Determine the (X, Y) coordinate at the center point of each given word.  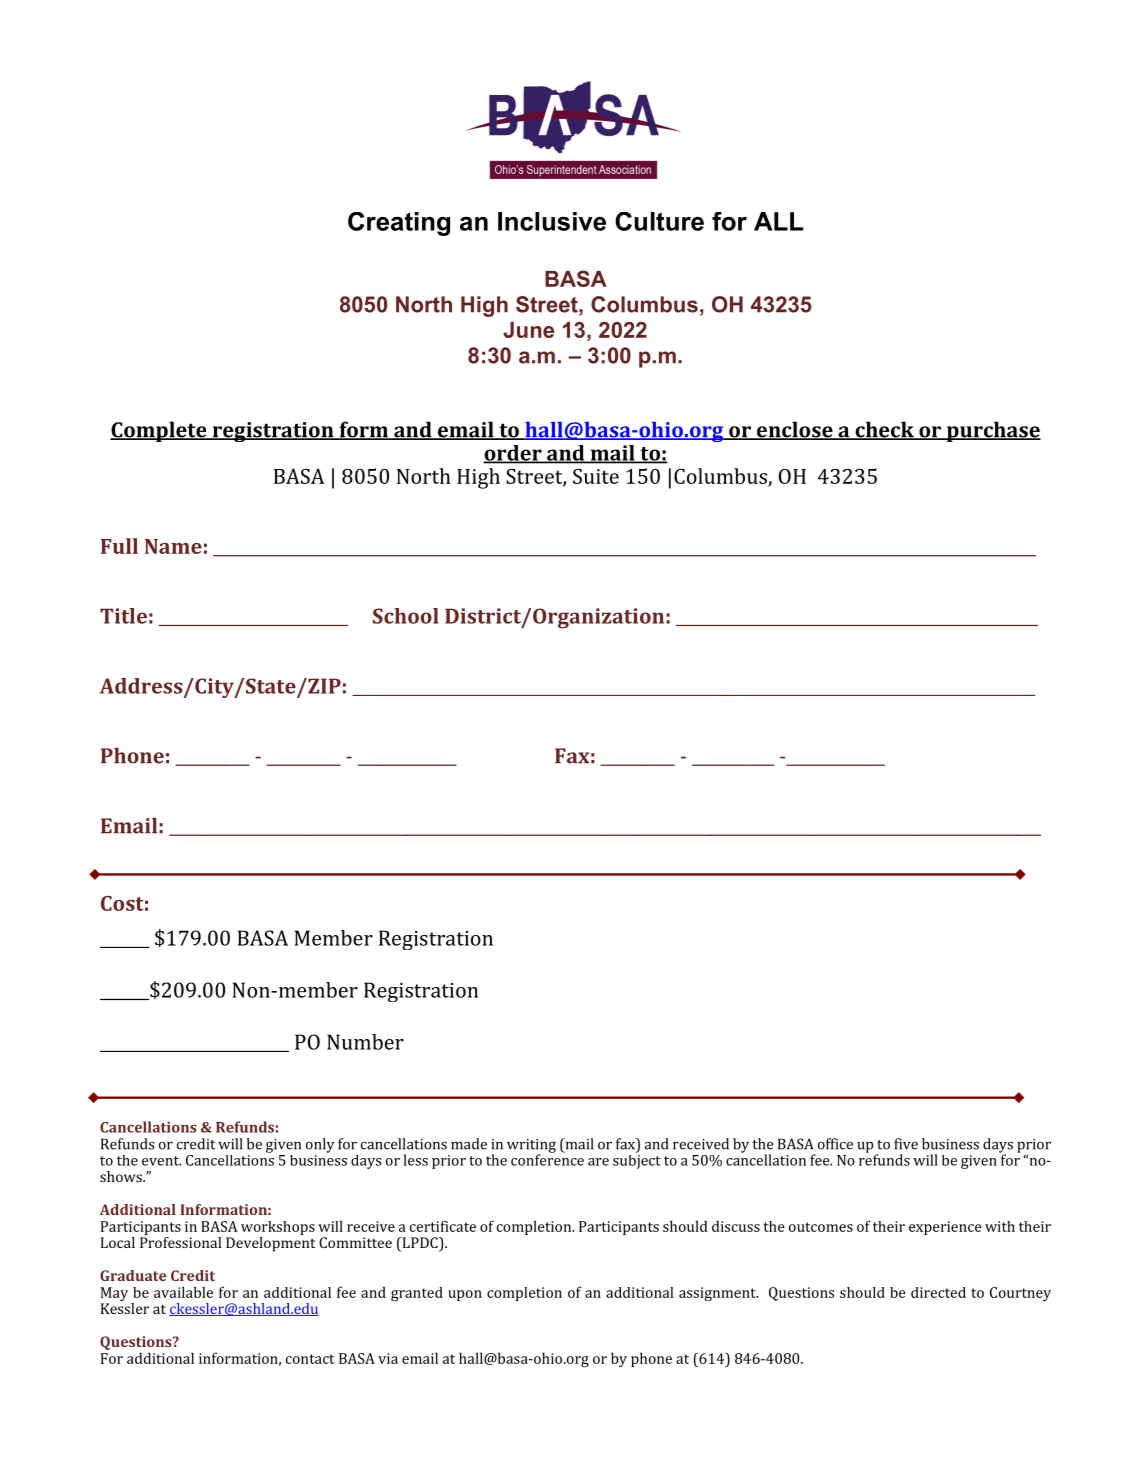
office (835, 1144)
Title (123, 616)
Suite (596, 476)
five (906, 1144)
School (406, 616)
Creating (399, 224)
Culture (659, 221)
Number (365, 1042)
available (183, 1292)
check (884, 430)
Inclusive (552, 221)
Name (173, 546)
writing (531, 1147)
